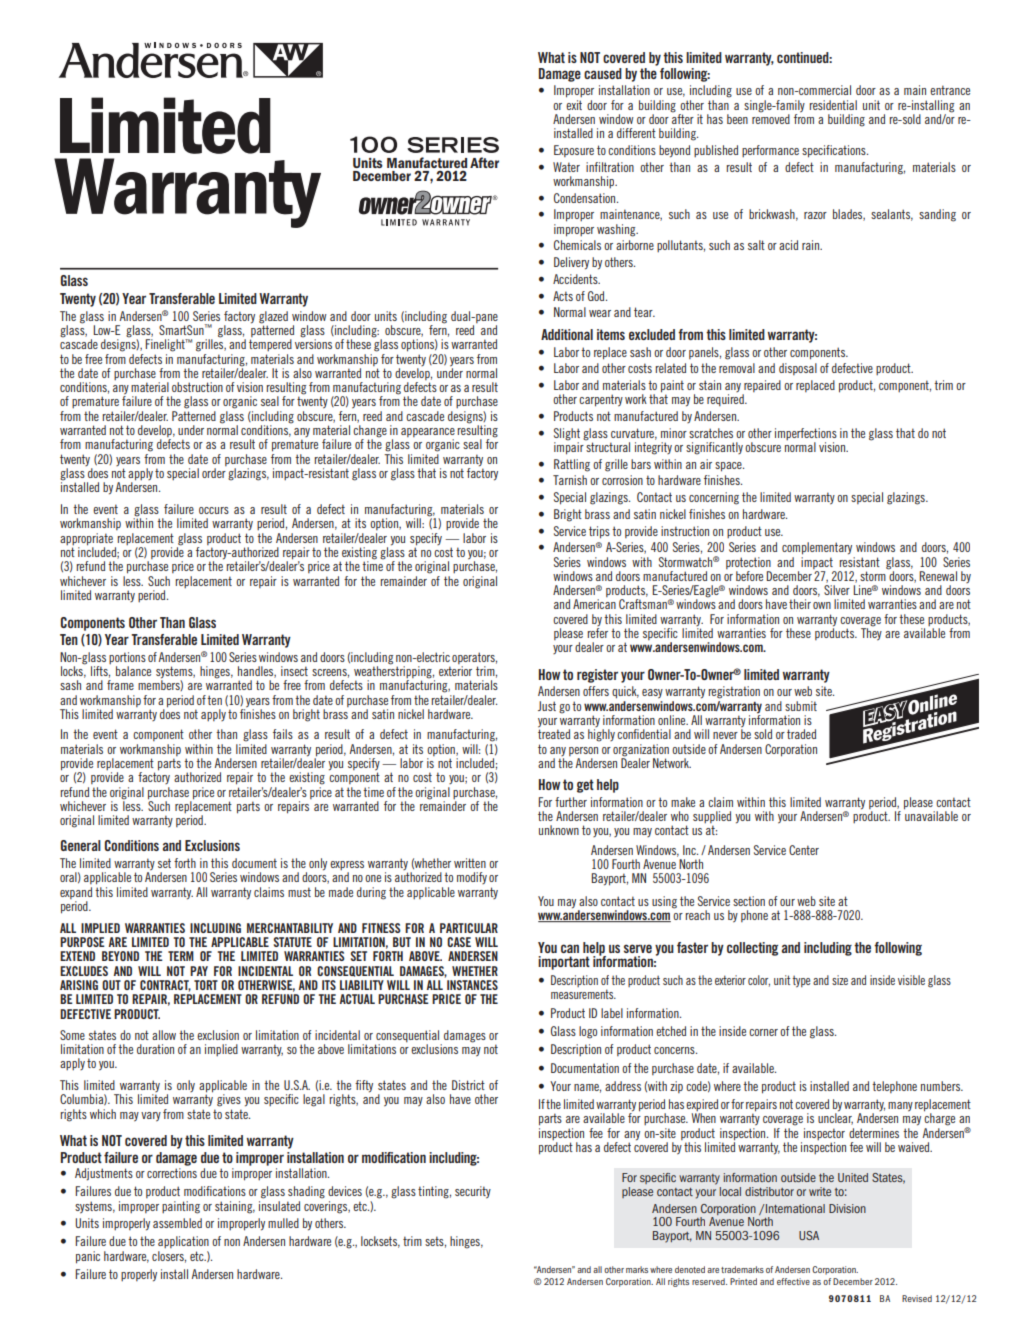 The width and height of the document is (1030, 1332). Describe the element at coordinates (76, 893) in the document. I see `expand` at that location.
